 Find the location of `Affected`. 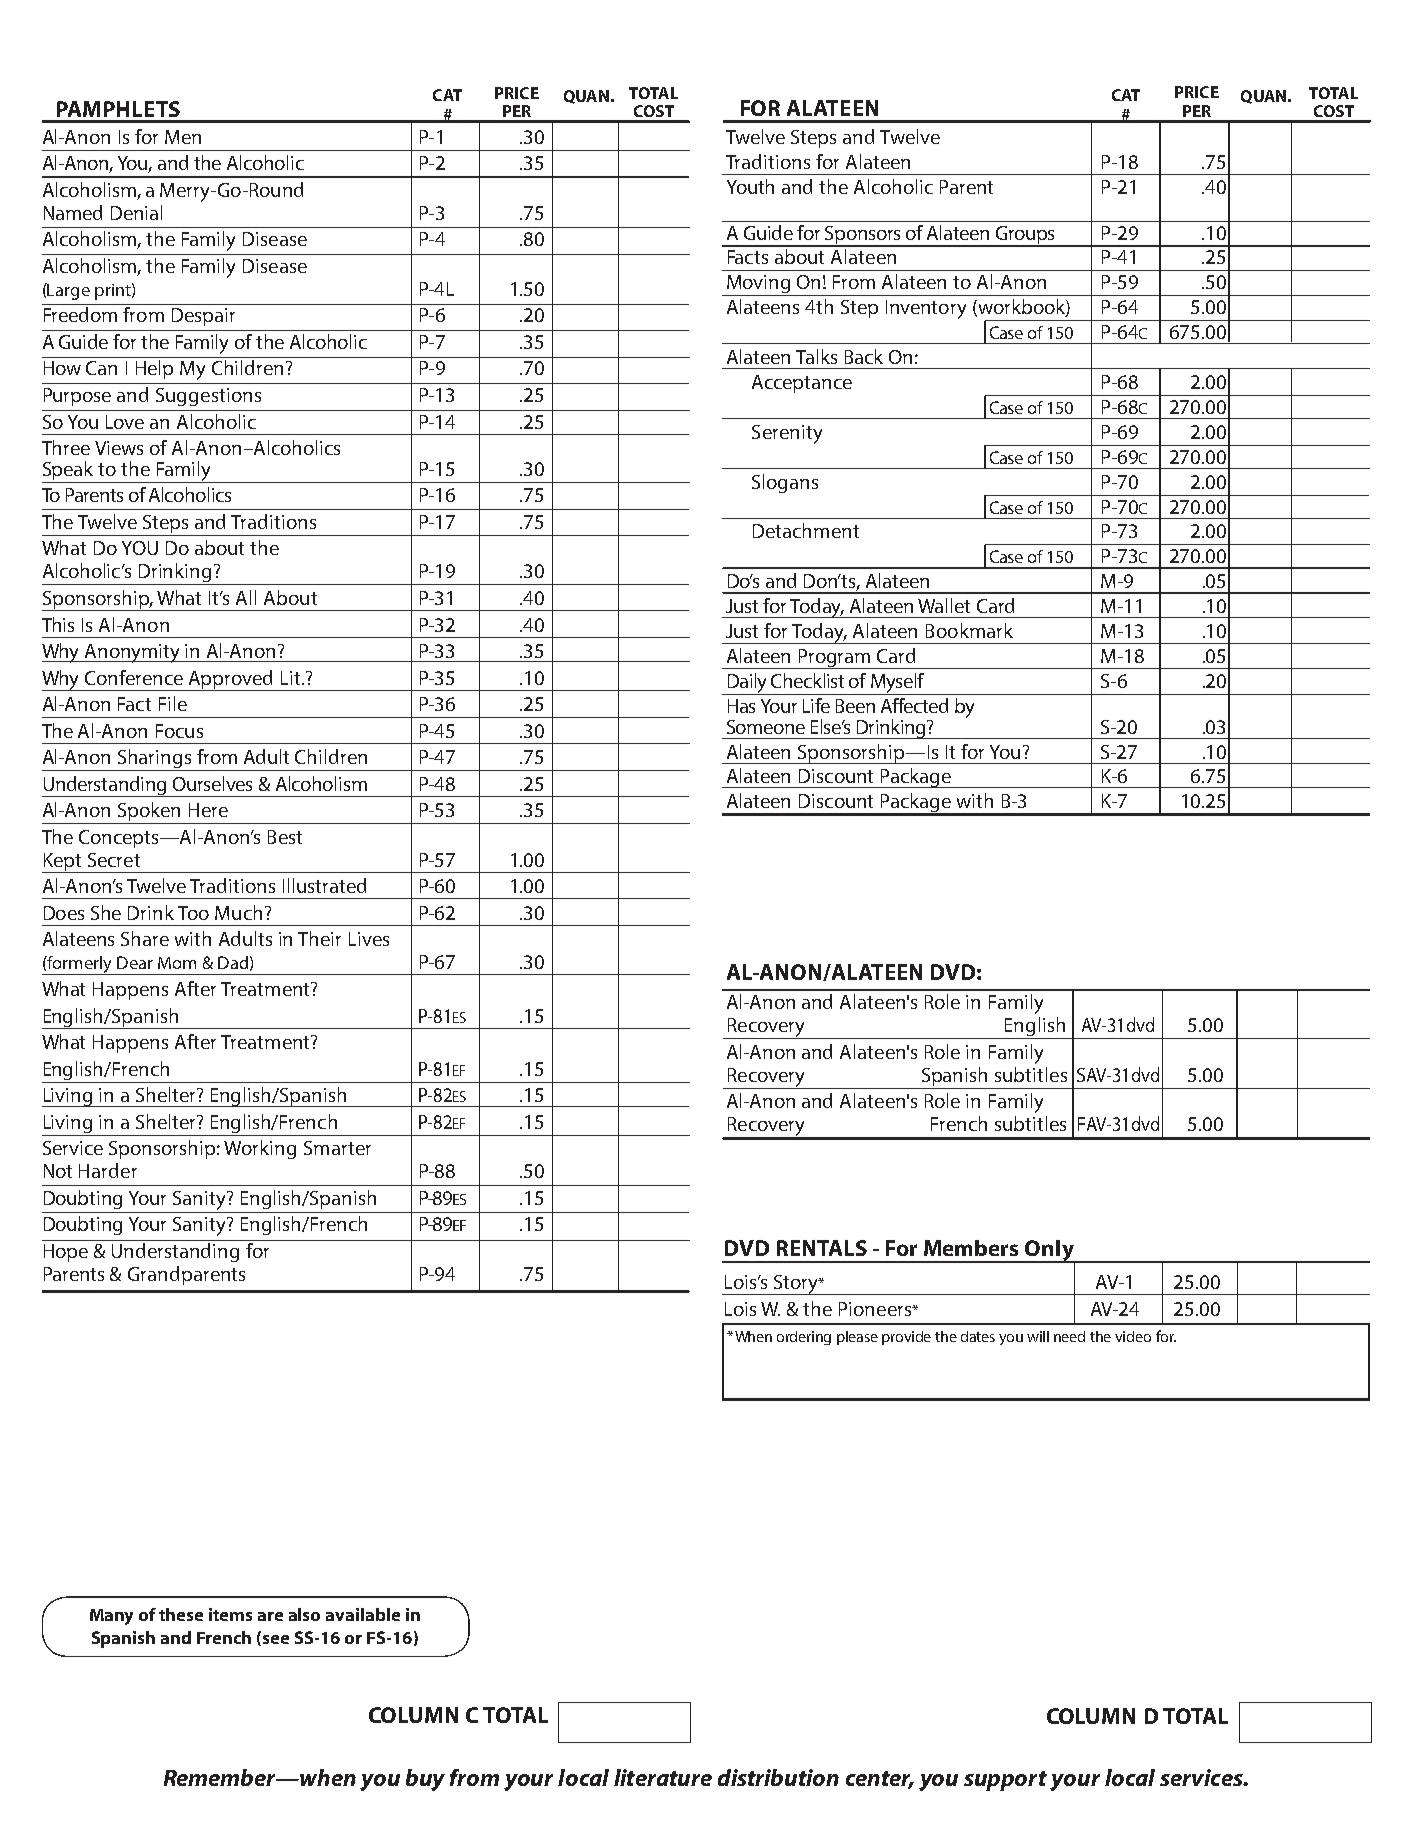

Affected is located at coordinates (914, 705).
